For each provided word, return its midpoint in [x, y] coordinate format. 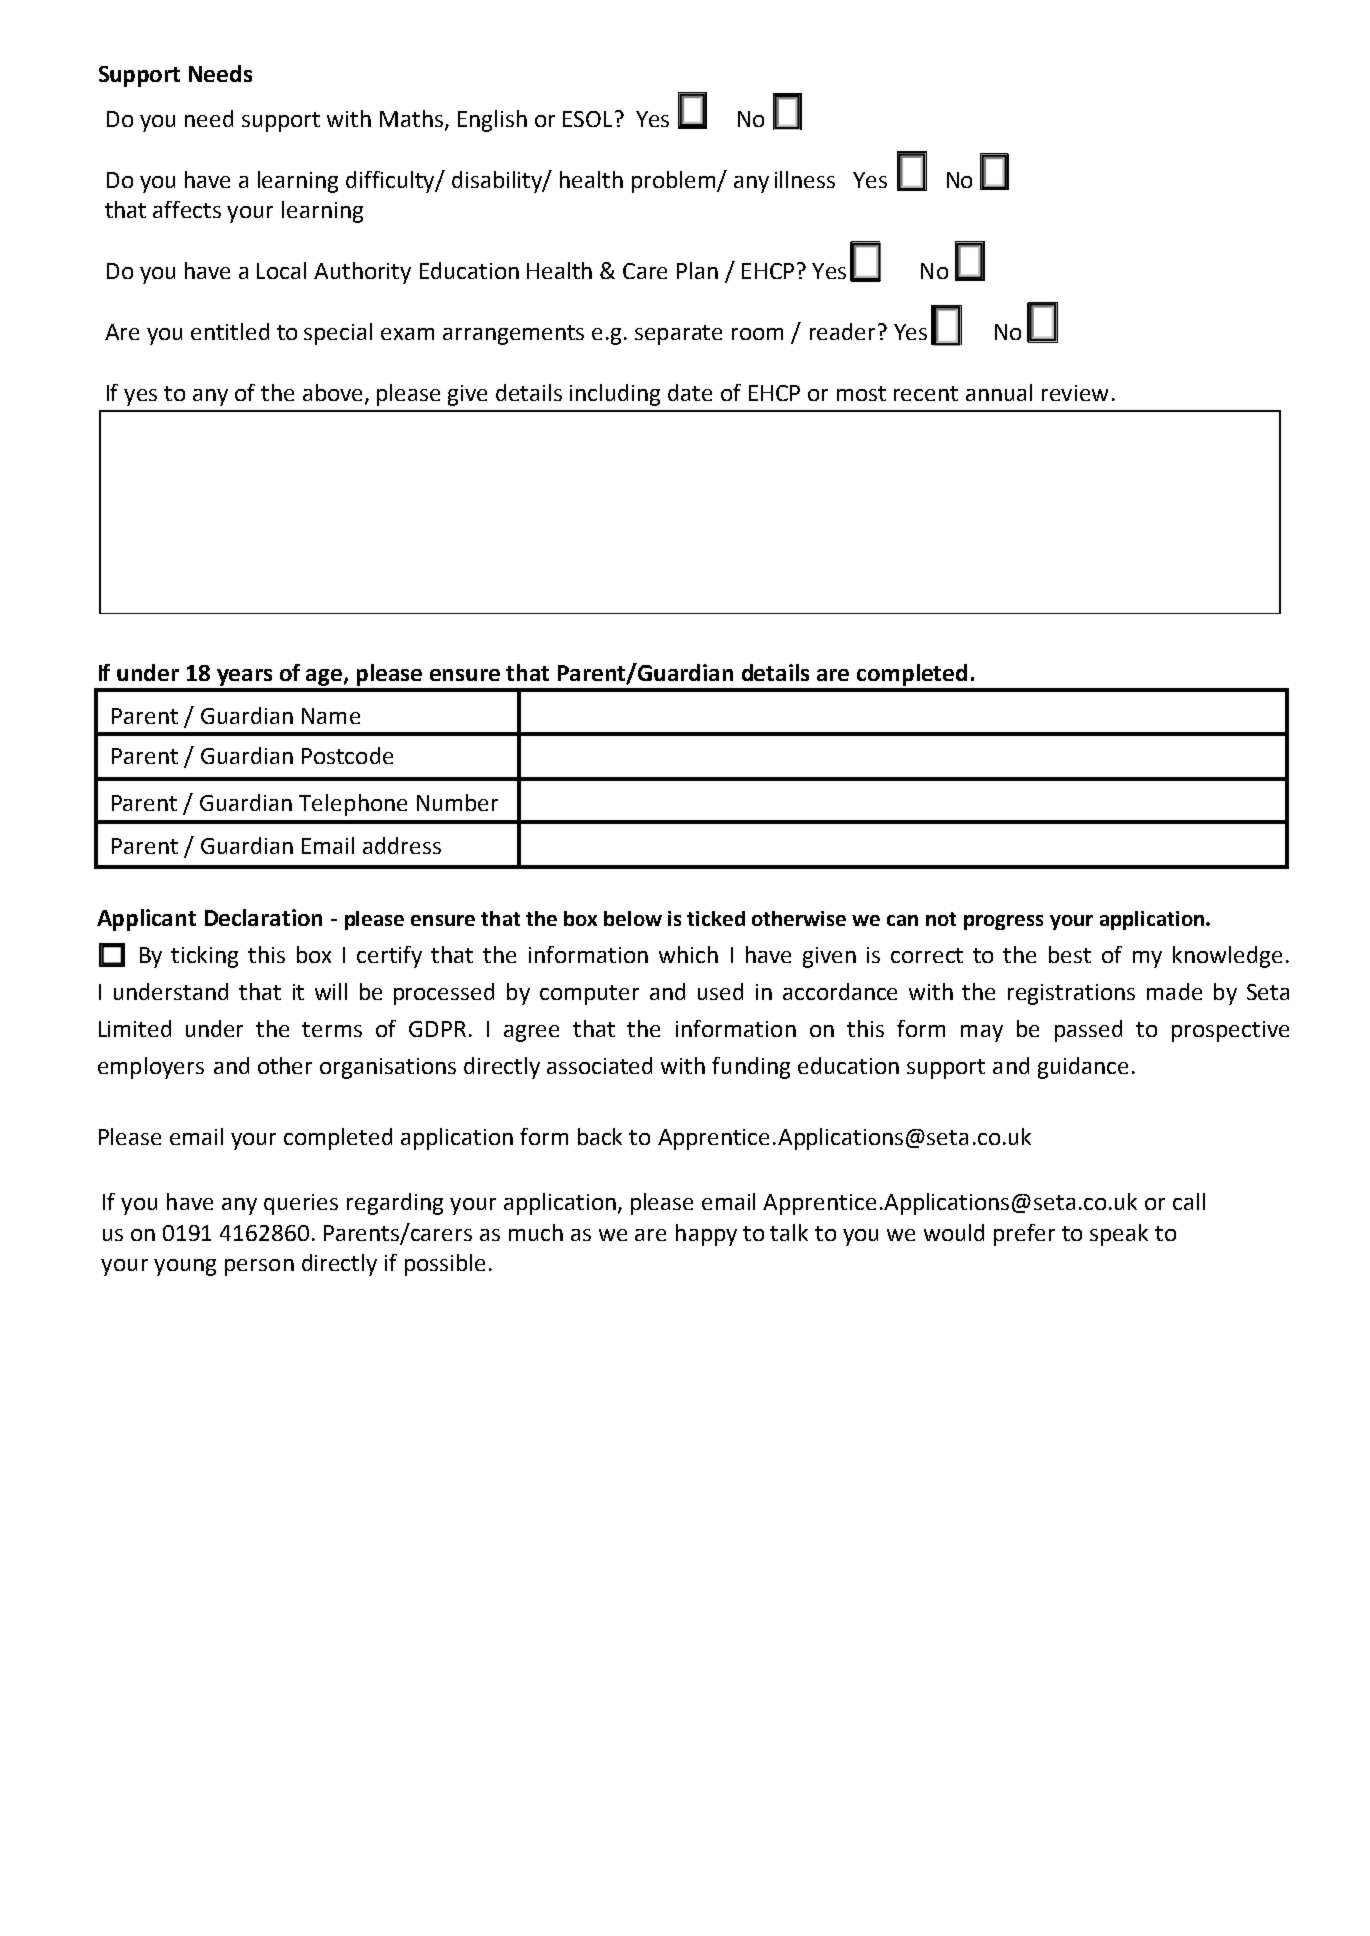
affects [187, 209]
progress [1003, 922]
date [690, 392]
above [332, 392]
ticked [716, 918]
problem [675, 182]
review [1075, 393]
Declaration [263, 917]
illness [805, 179]
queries [301, 1204]
